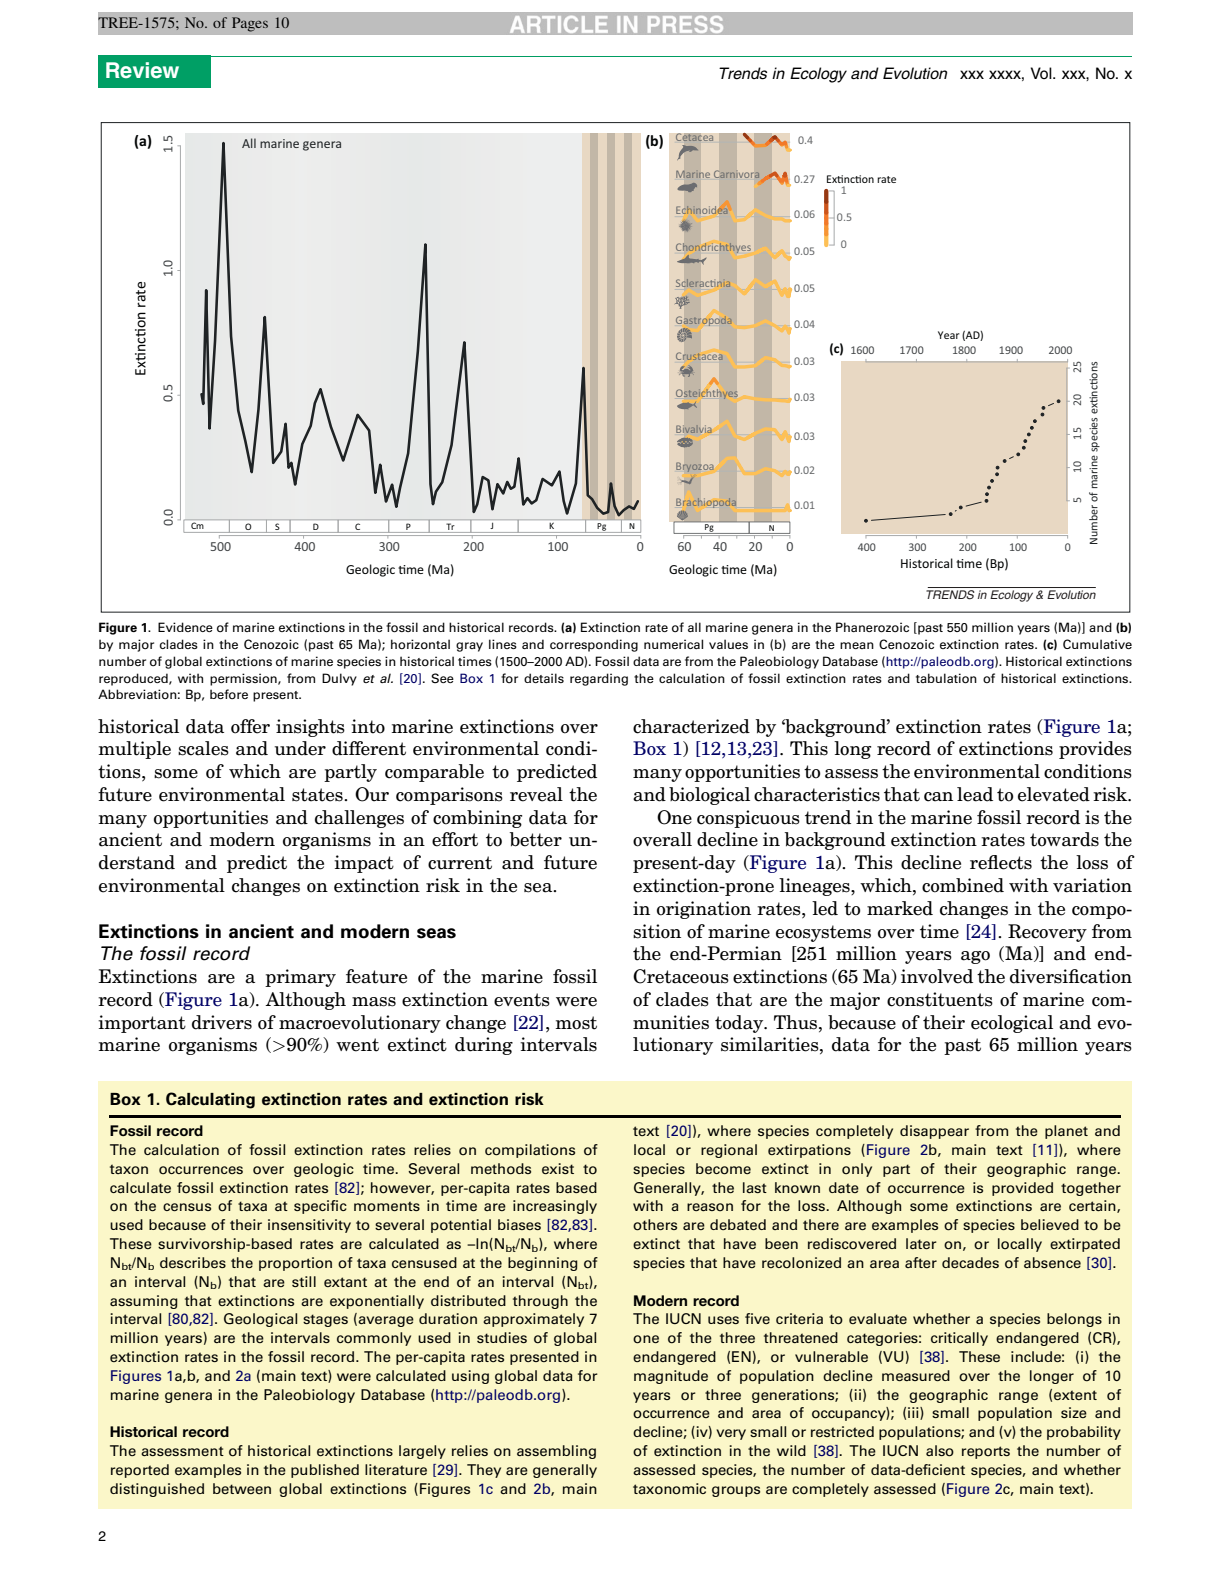 Image resolution: width=1217 pixels, height=1577 pixels. Describe the element at coordinates (242, 1488) in the image. I see `between` at that location.
